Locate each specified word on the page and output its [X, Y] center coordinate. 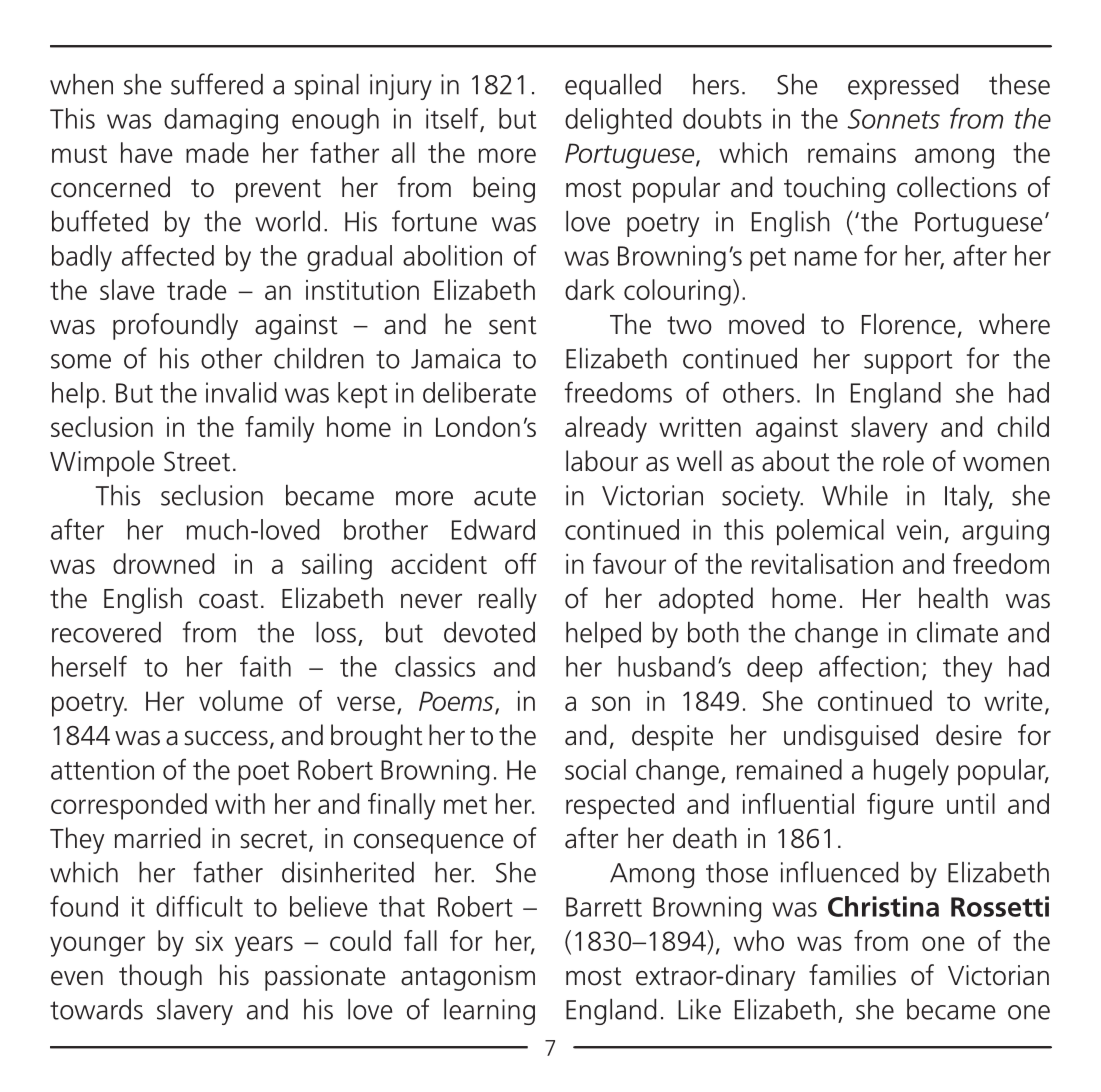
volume [241, 700]
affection [869, 666]
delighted [618, 121]
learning [489, 1012]
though [160, 977]
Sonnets [893, 119]
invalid [241, 392]
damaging [221, 121]
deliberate [479, 392]
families [852, 975]
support [908, 362]
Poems [457, 702]
